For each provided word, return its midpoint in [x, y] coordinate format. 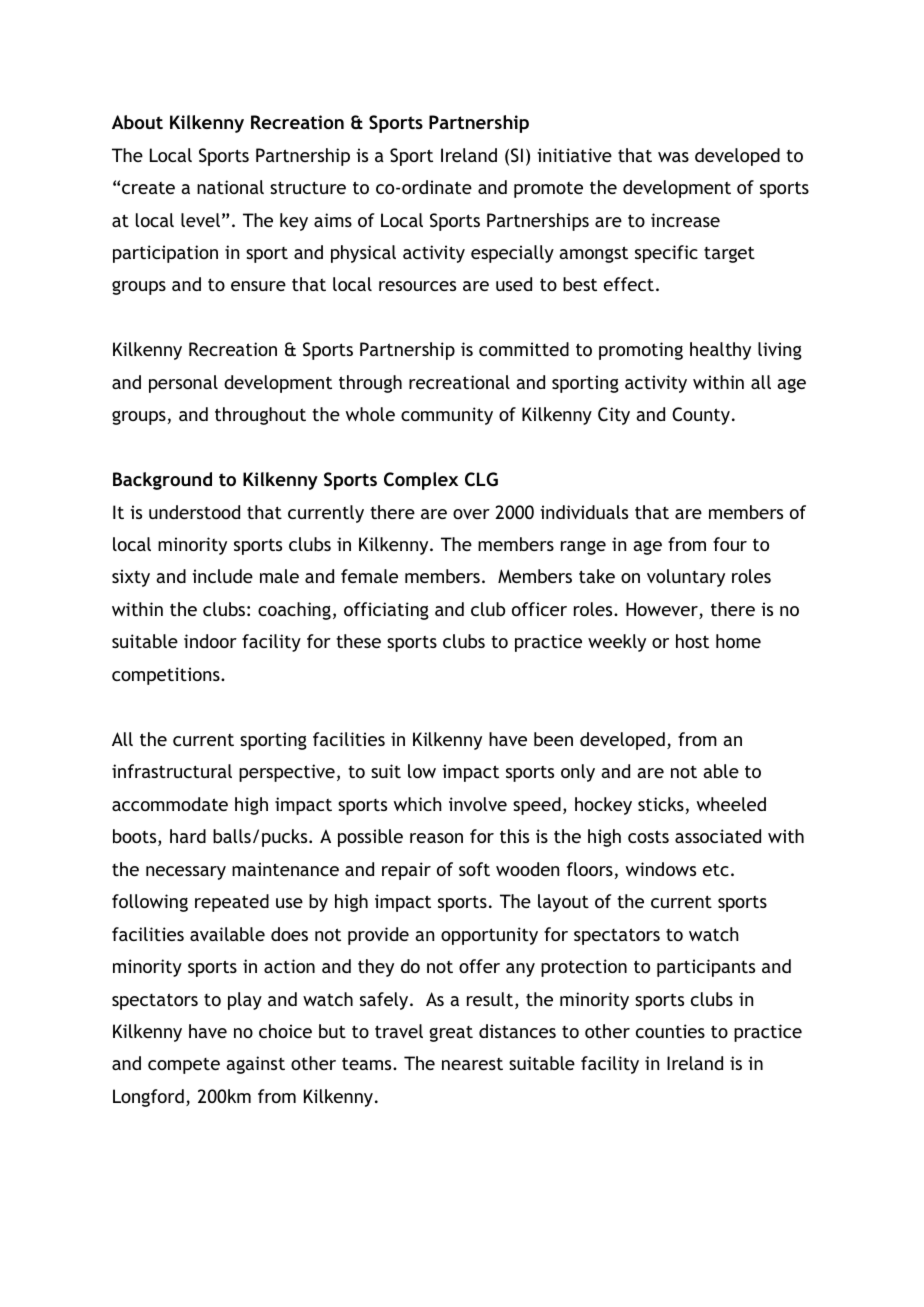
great [451, 1034]
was [673, 157]
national [230, 187]
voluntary [686, 578]
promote [548, 190]
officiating [386, 611]
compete [184, 1066]
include [222, 576]
